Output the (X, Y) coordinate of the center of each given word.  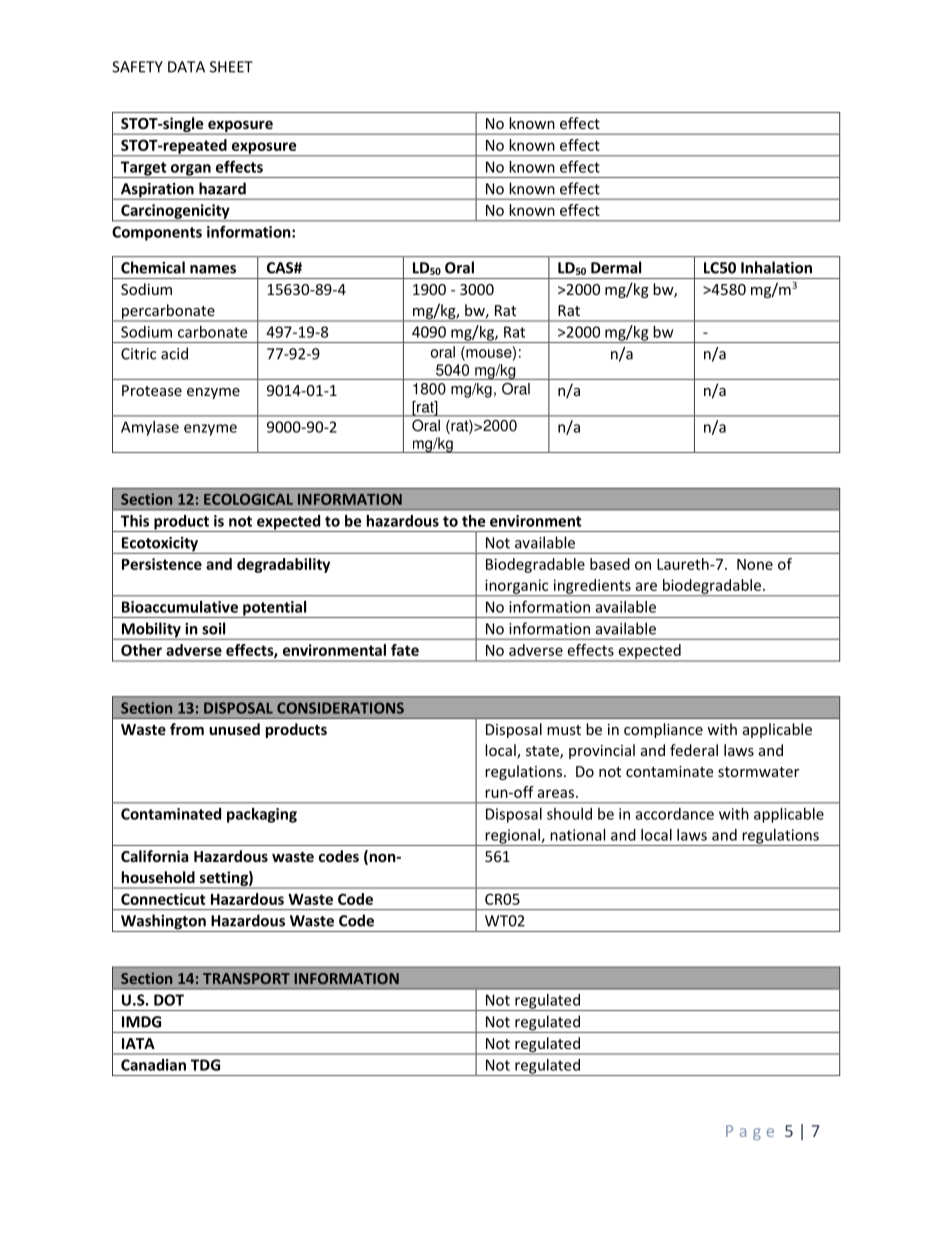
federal (694, 750)
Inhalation (776, 267)
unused (234, 729)
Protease (152, 390)
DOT (169, 1000)
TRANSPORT (246, 978)
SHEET (231, 67)
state (543, 752)
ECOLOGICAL (248, 499)
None (755, 564)
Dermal (616, 267)
